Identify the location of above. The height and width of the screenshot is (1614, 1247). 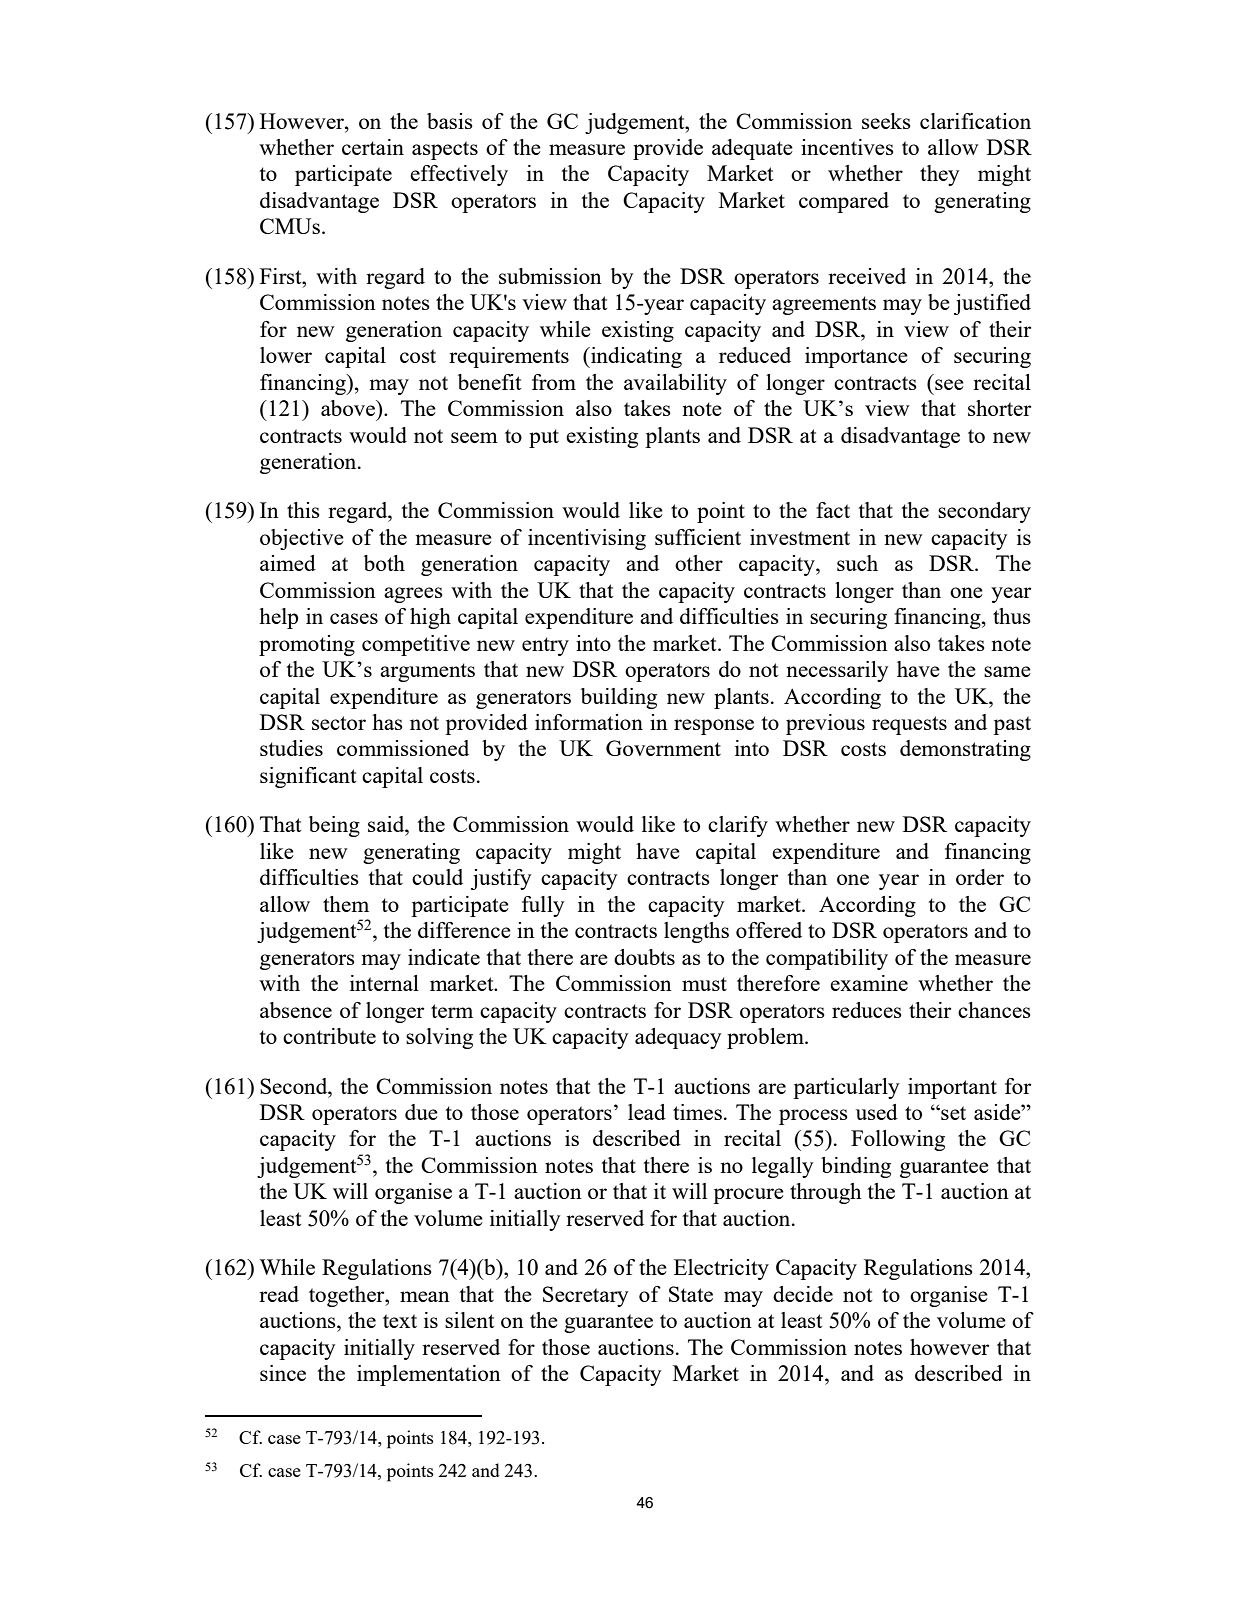
(349, 408).
